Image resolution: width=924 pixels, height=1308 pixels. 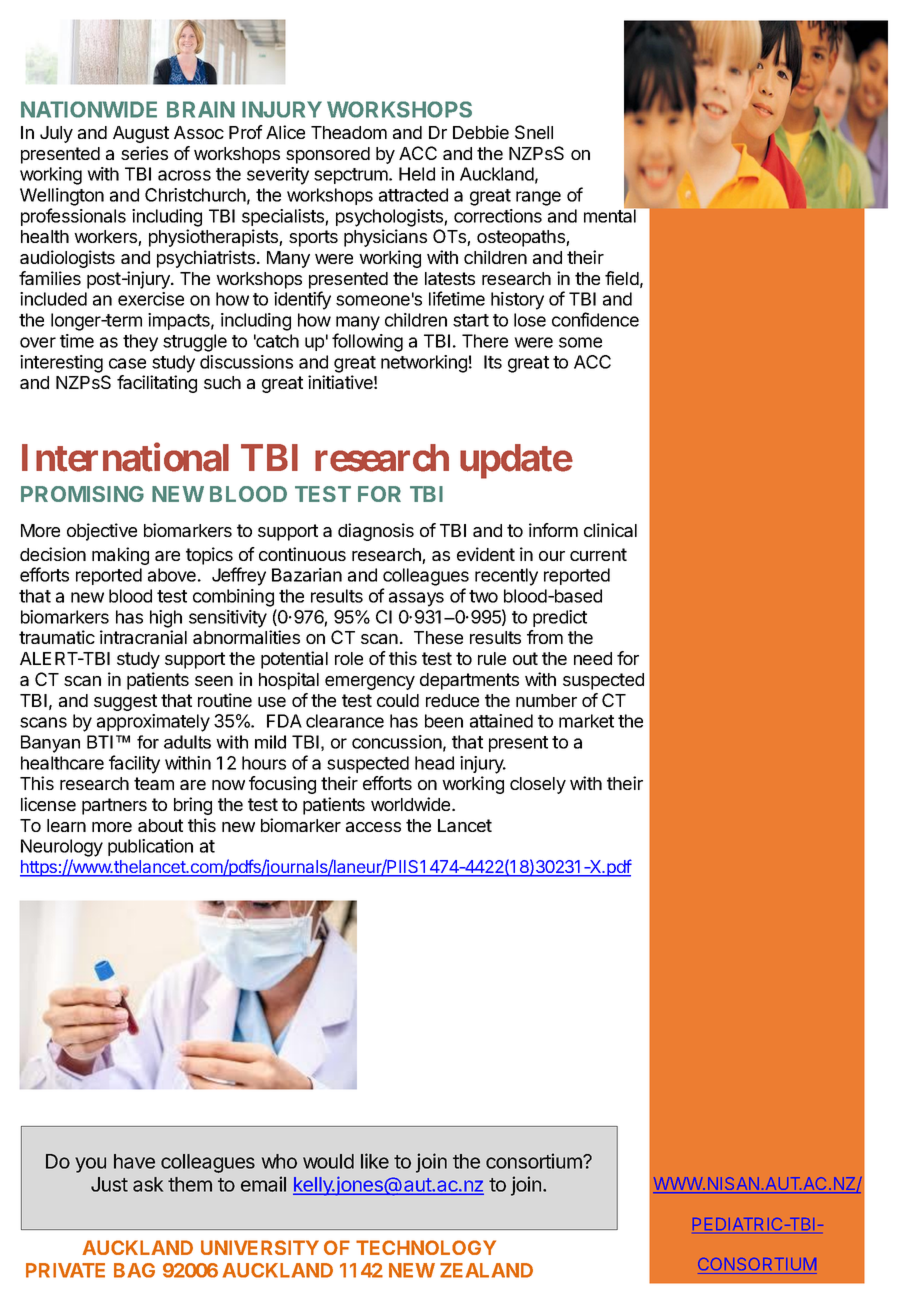 I want to click on BAG, so click(x=134, y=1270).
